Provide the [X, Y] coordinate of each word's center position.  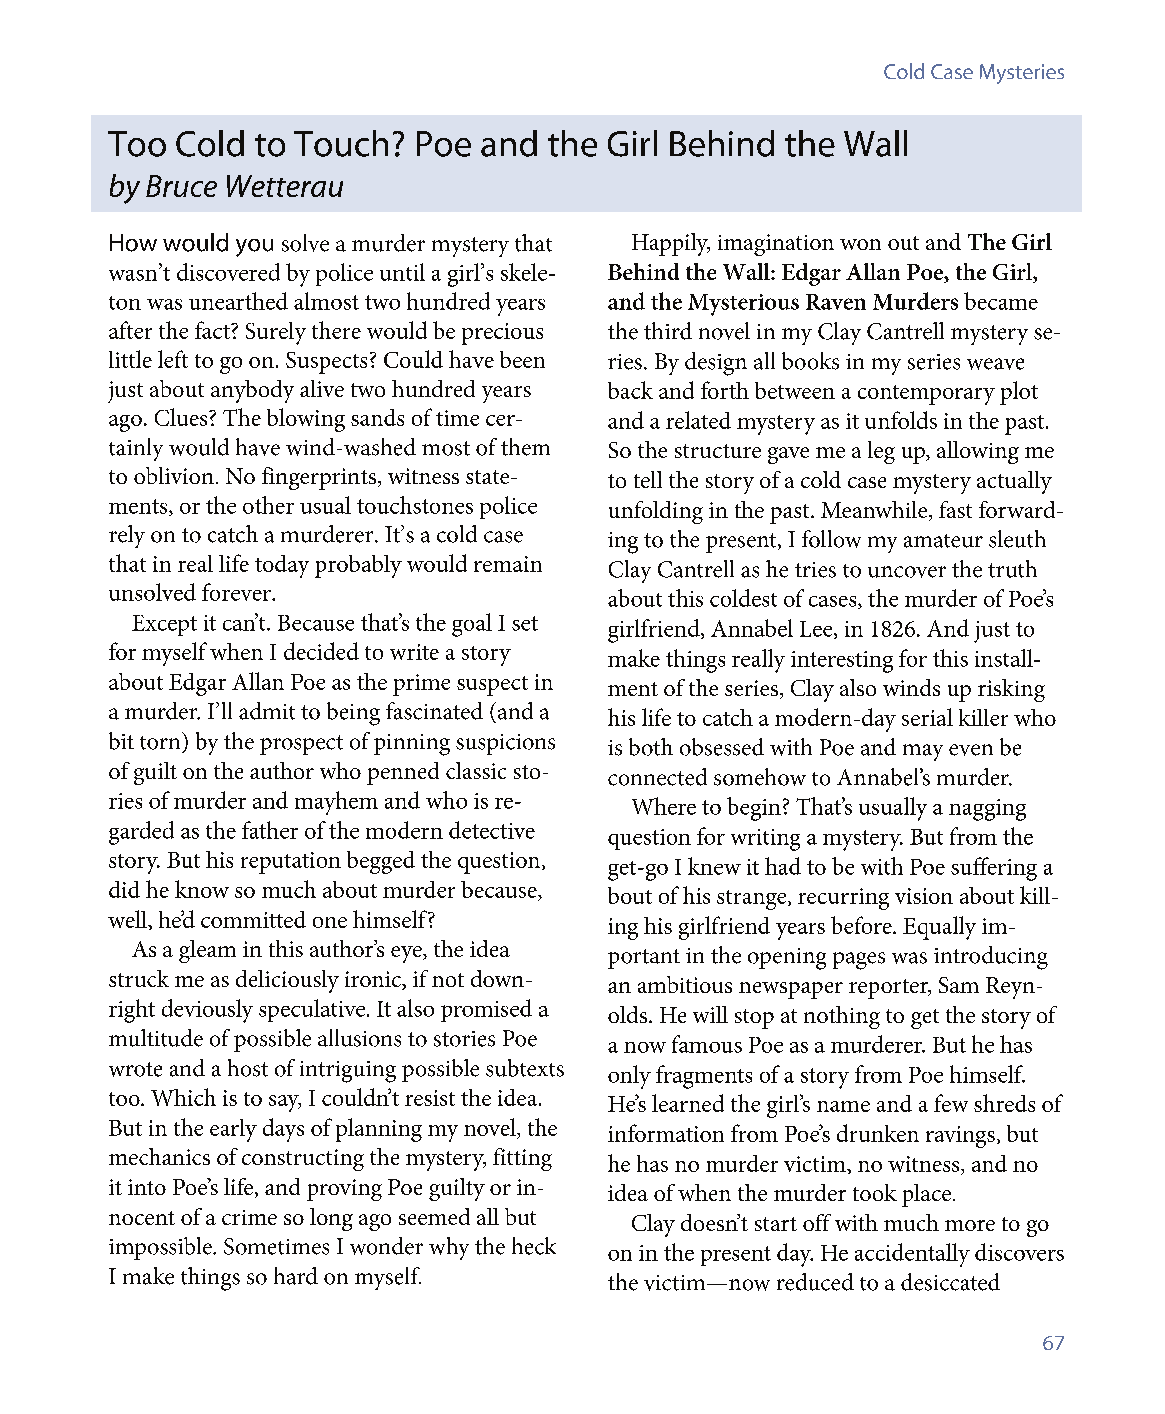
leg [881, 452]
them [525, 447]
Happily [671, 244]
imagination [776, 245]
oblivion [174, 475]
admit [267, 711]
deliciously [287, 981]
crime [249, 1217]
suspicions [505, 744]
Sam [959, 985]
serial [927, 717]
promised [486, 1010]
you [254, 248]
